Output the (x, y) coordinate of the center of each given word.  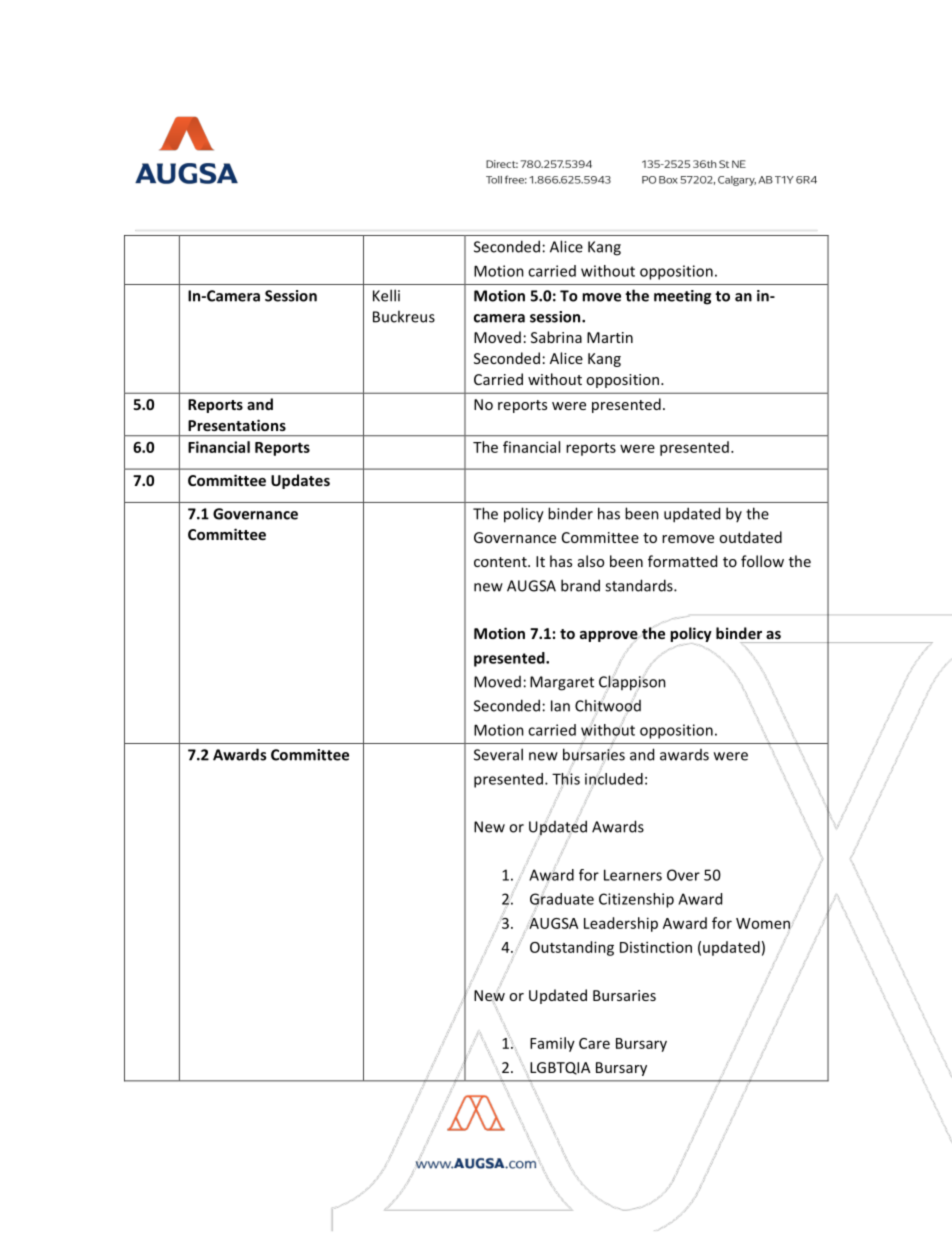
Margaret (562, 683)
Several (498, 754)
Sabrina (556, 337)
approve (609, 636)
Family (552, 1044)
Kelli (386, 295)
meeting (682, 297)
